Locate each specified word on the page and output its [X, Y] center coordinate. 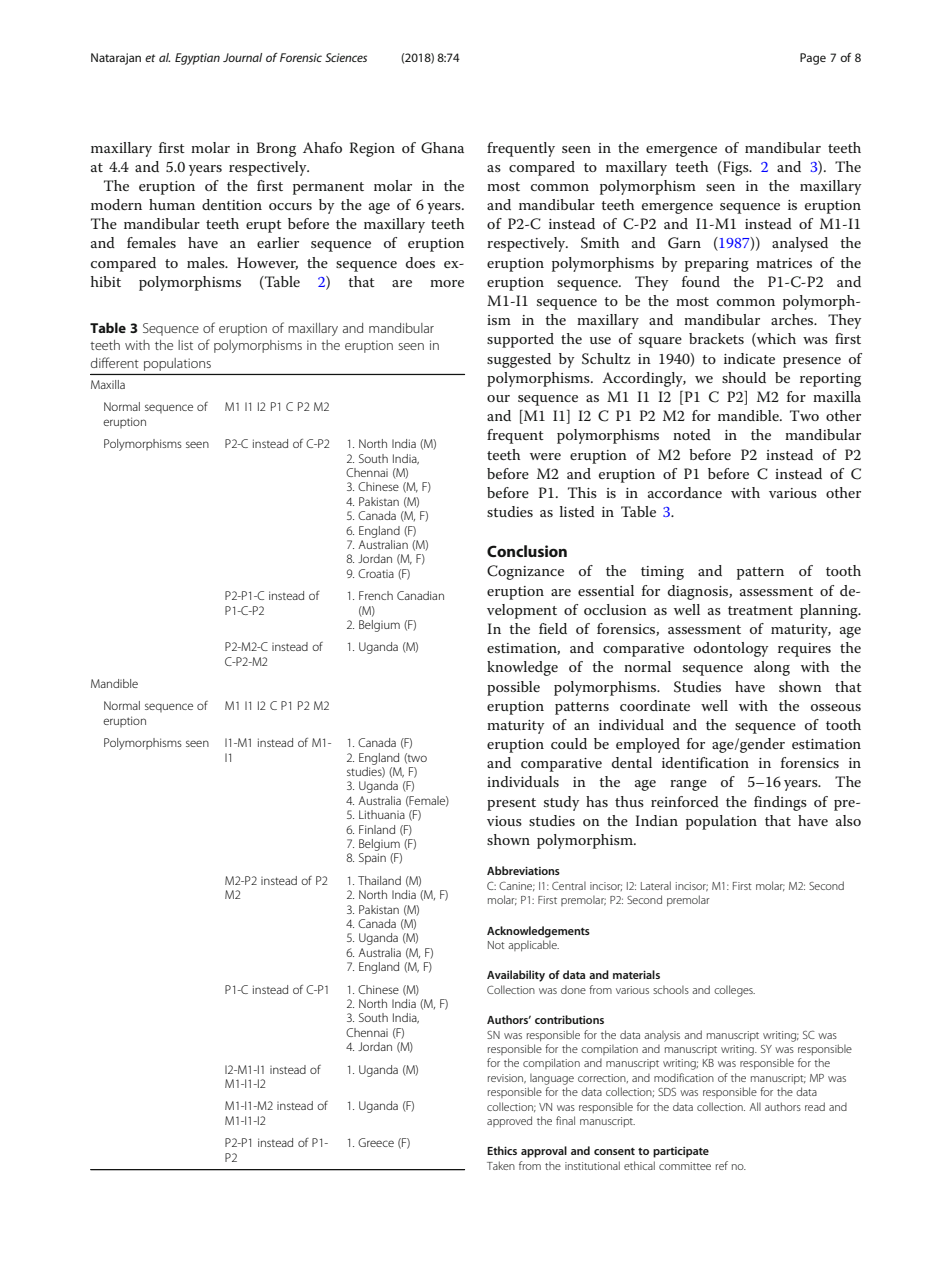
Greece [376, 1142]
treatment [760, 610]
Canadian [420, 595]
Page [813, 59]
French [376, 595]
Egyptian [197, 59]
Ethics [502, 1150]
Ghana [442, 148]
